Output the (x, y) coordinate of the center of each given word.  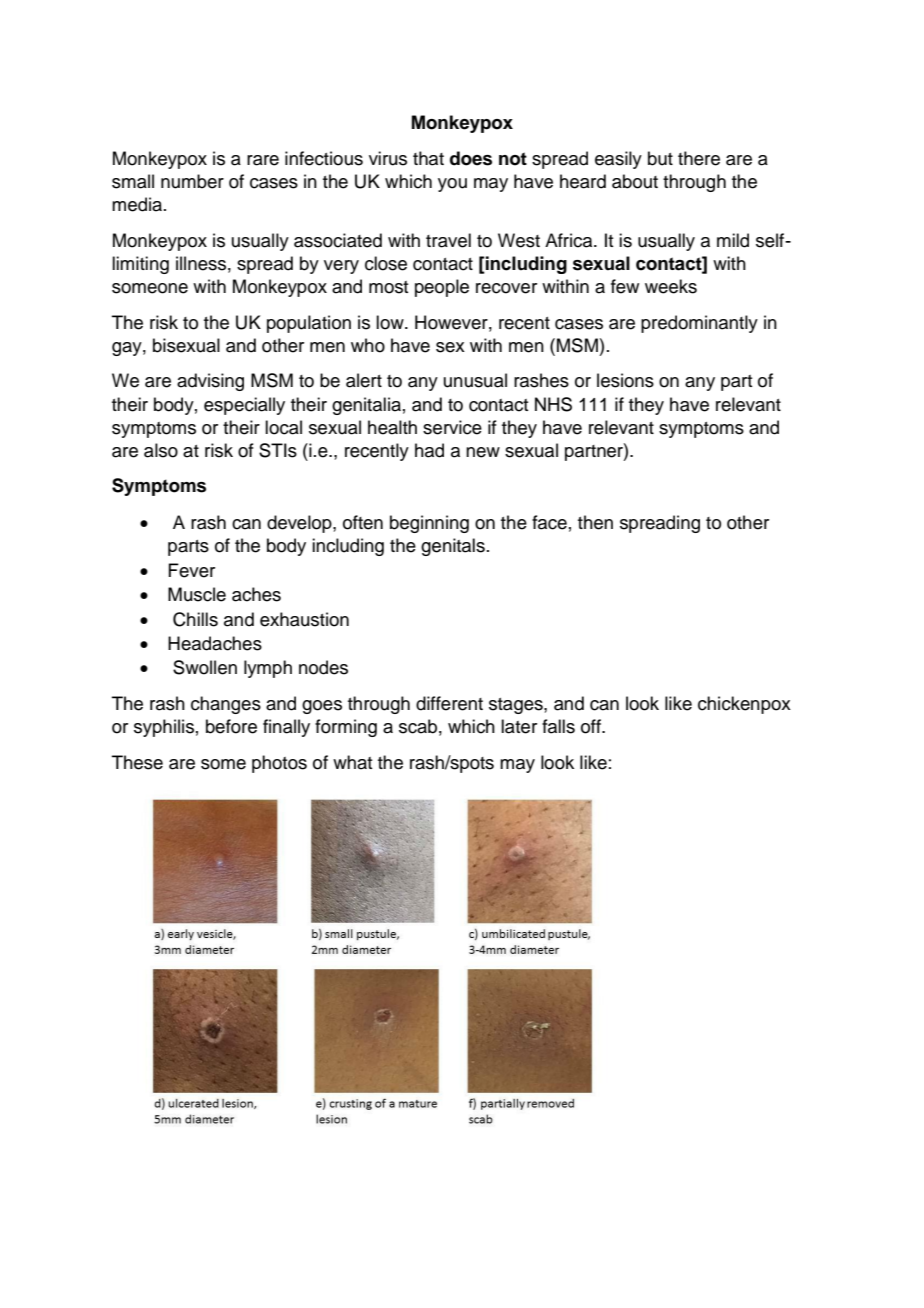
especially (244, 406)
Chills (195, 619)
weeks (671, 286)
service (452, 427)
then (595, 522)
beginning (429, 524)
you (452, 185)
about (635, 181)
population (309, 324)
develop (300, 524)
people (442, 288)
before (231, 726)
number (192, 181)
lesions (625, 380)
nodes (323, 667)
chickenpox (744, 705)
